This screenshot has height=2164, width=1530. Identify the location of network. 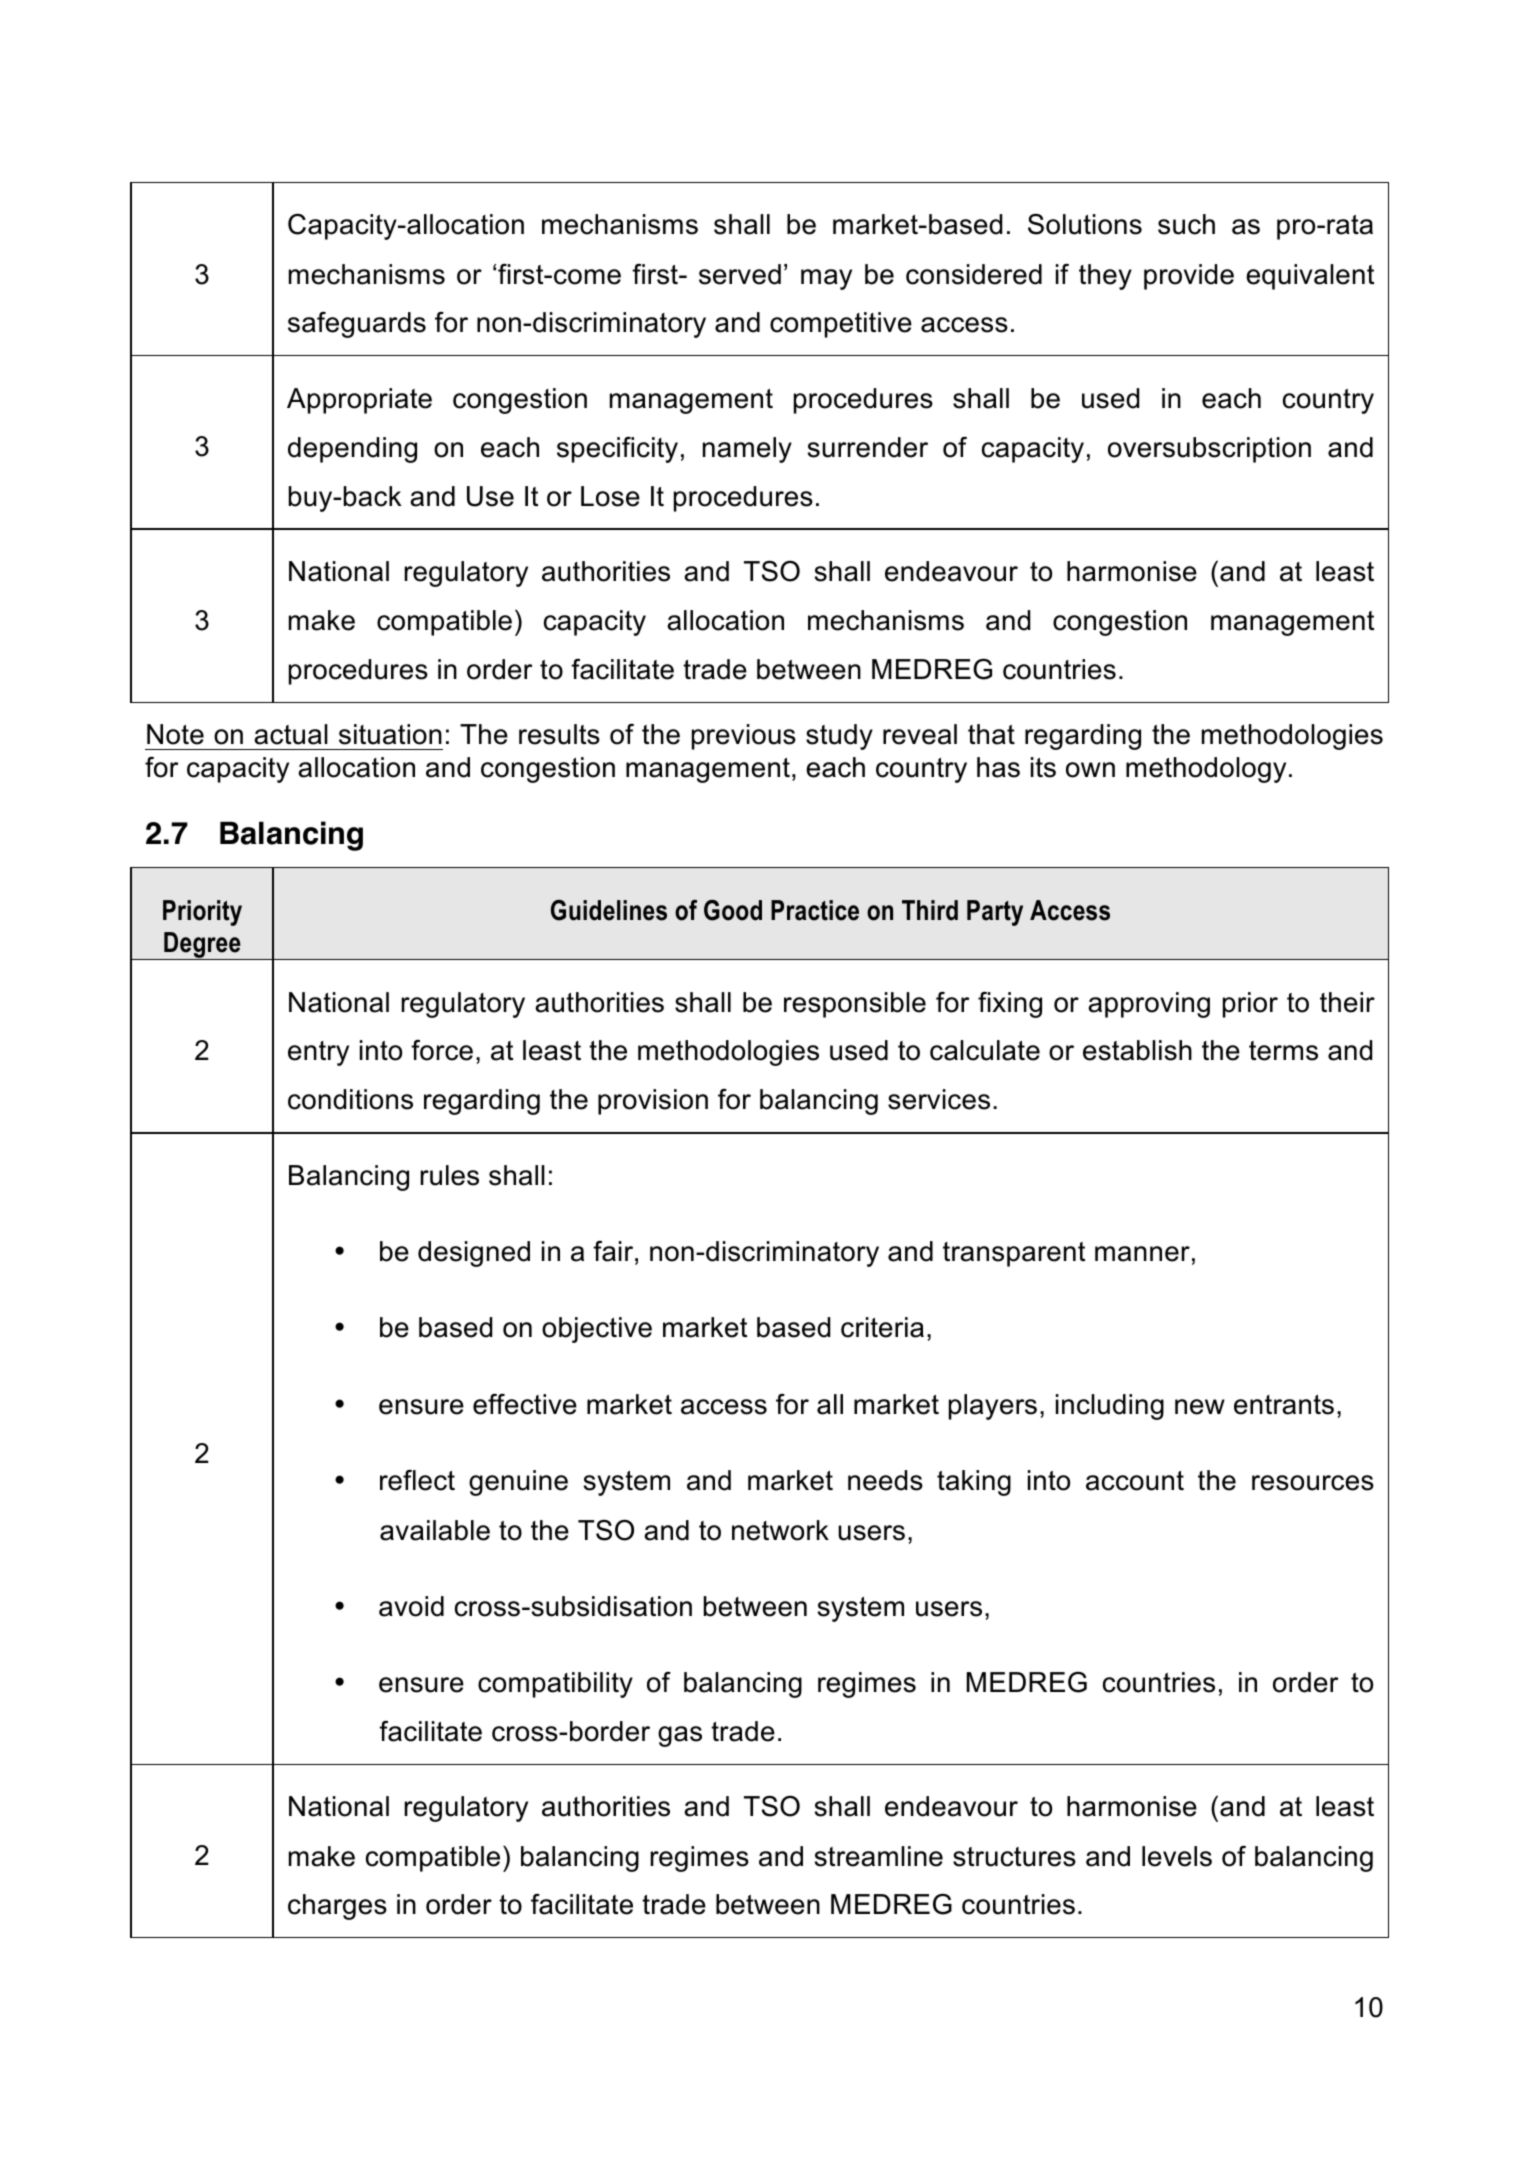
(780, 1530).
